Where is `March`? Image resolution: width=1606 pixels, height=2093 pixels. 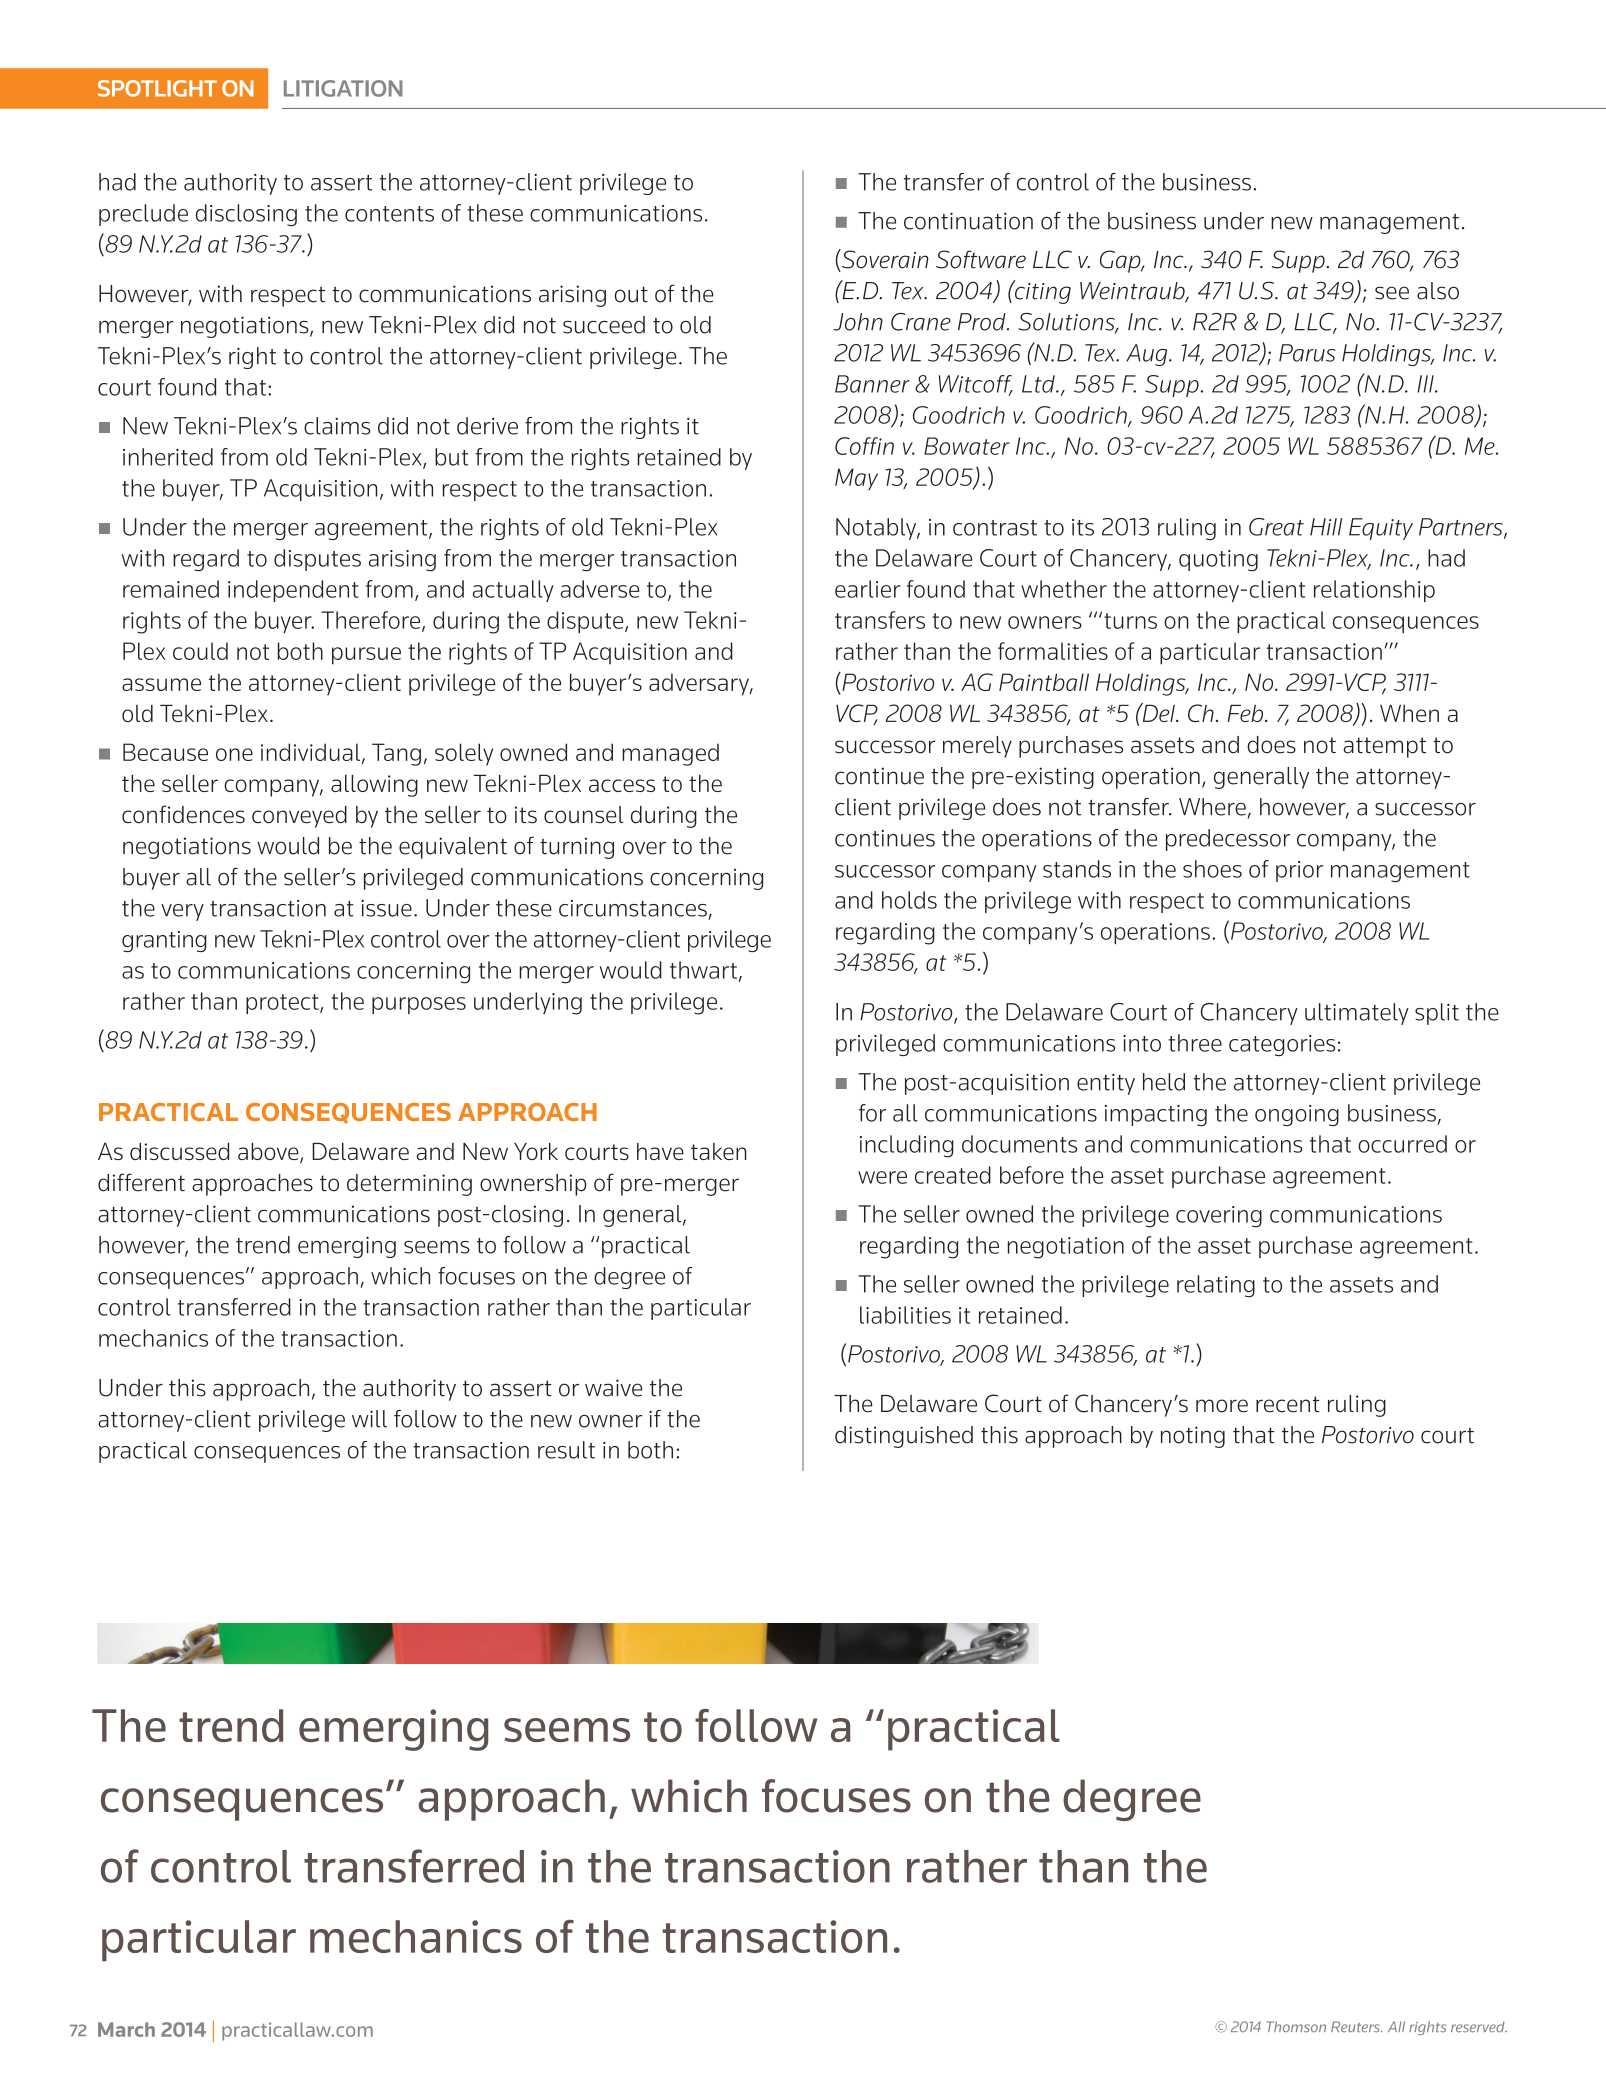
March is located at coordinates (126, 2029).
